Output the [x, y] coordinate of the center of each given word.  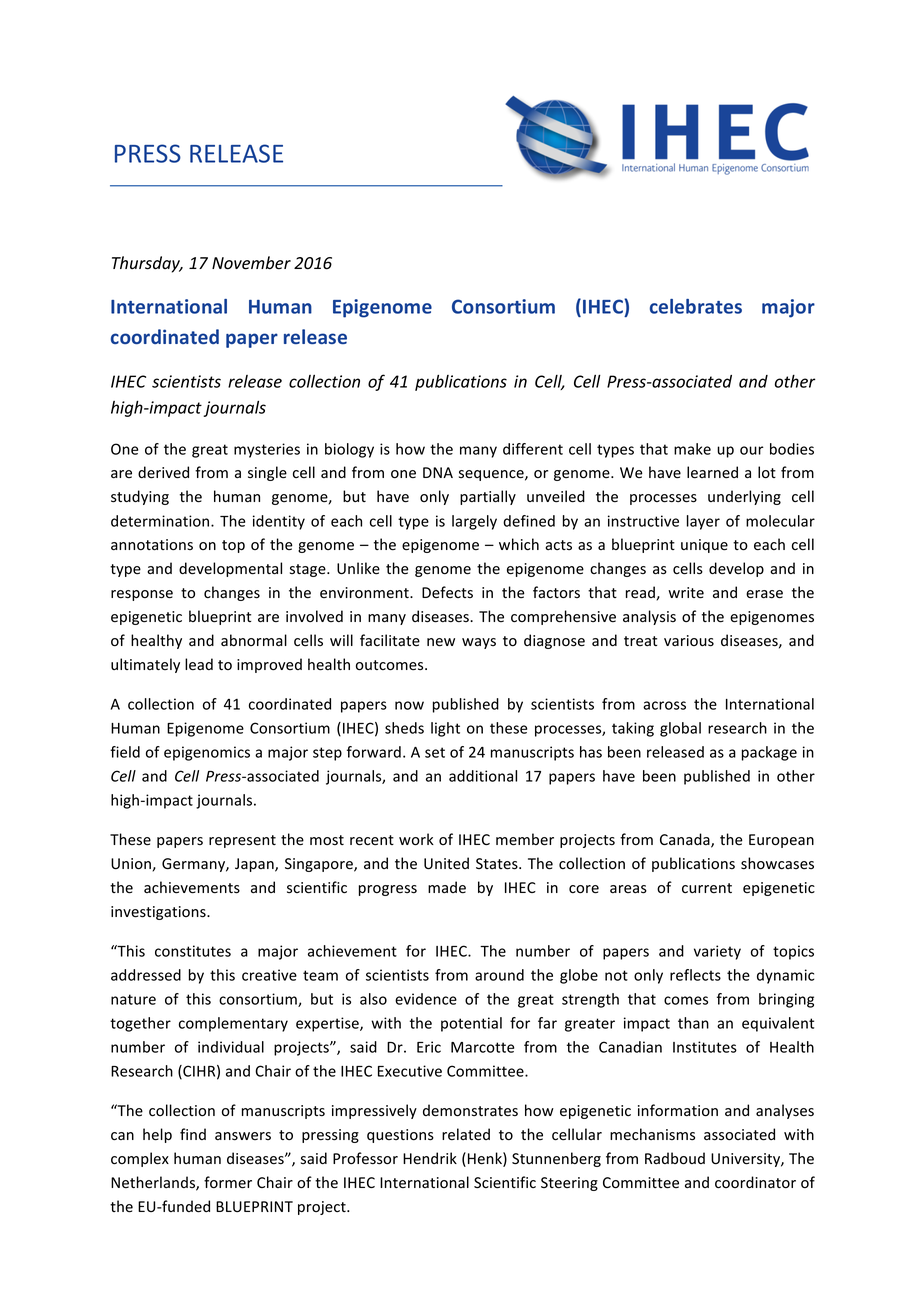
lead [199, 664]
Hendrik [430, 1158]
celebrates [696, 306]
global [680, 729]
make [692, 449]
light [445, 729]
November [251, 263]
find [193, 1134]
